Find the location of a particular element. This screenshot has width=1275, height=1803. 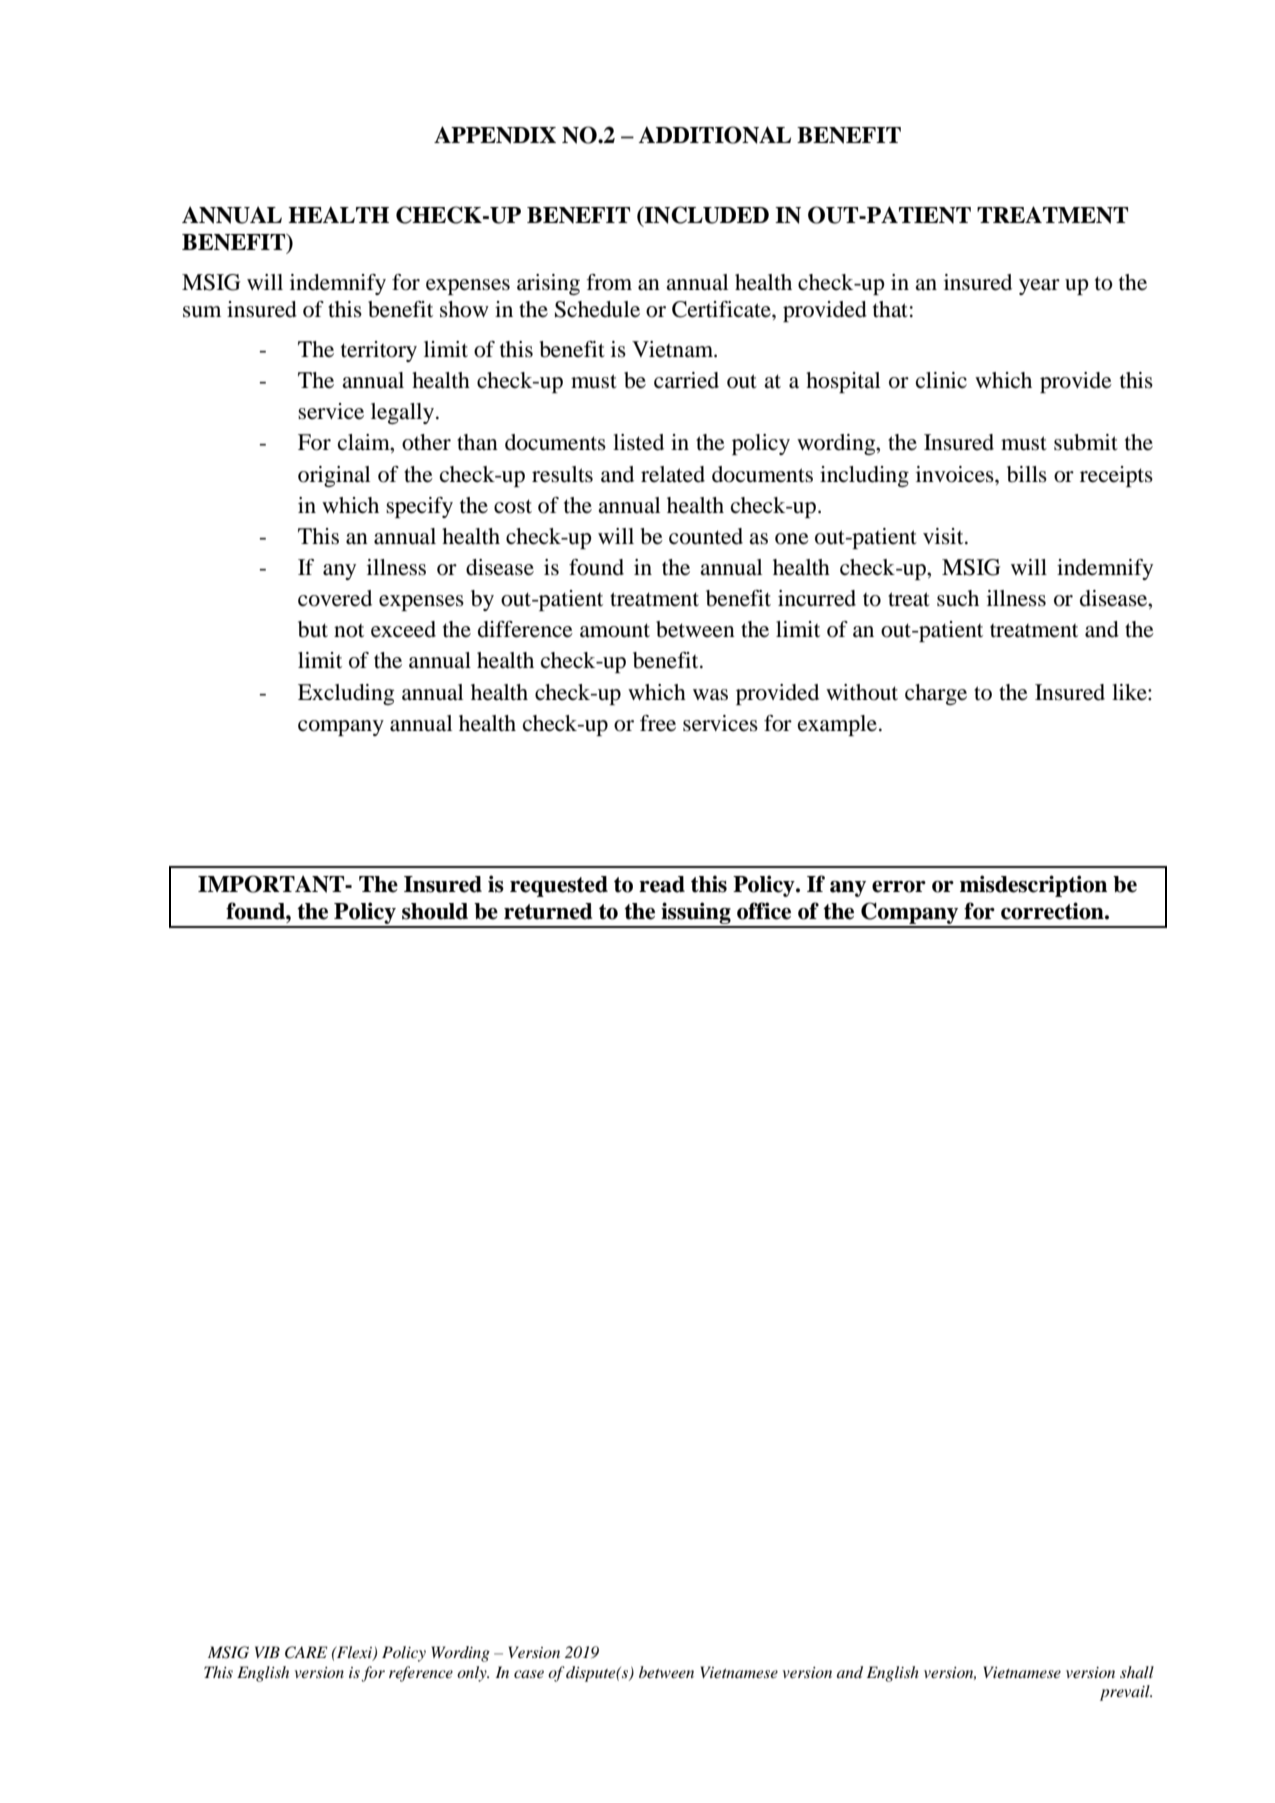

case is located at coordinates (529, 1674).
